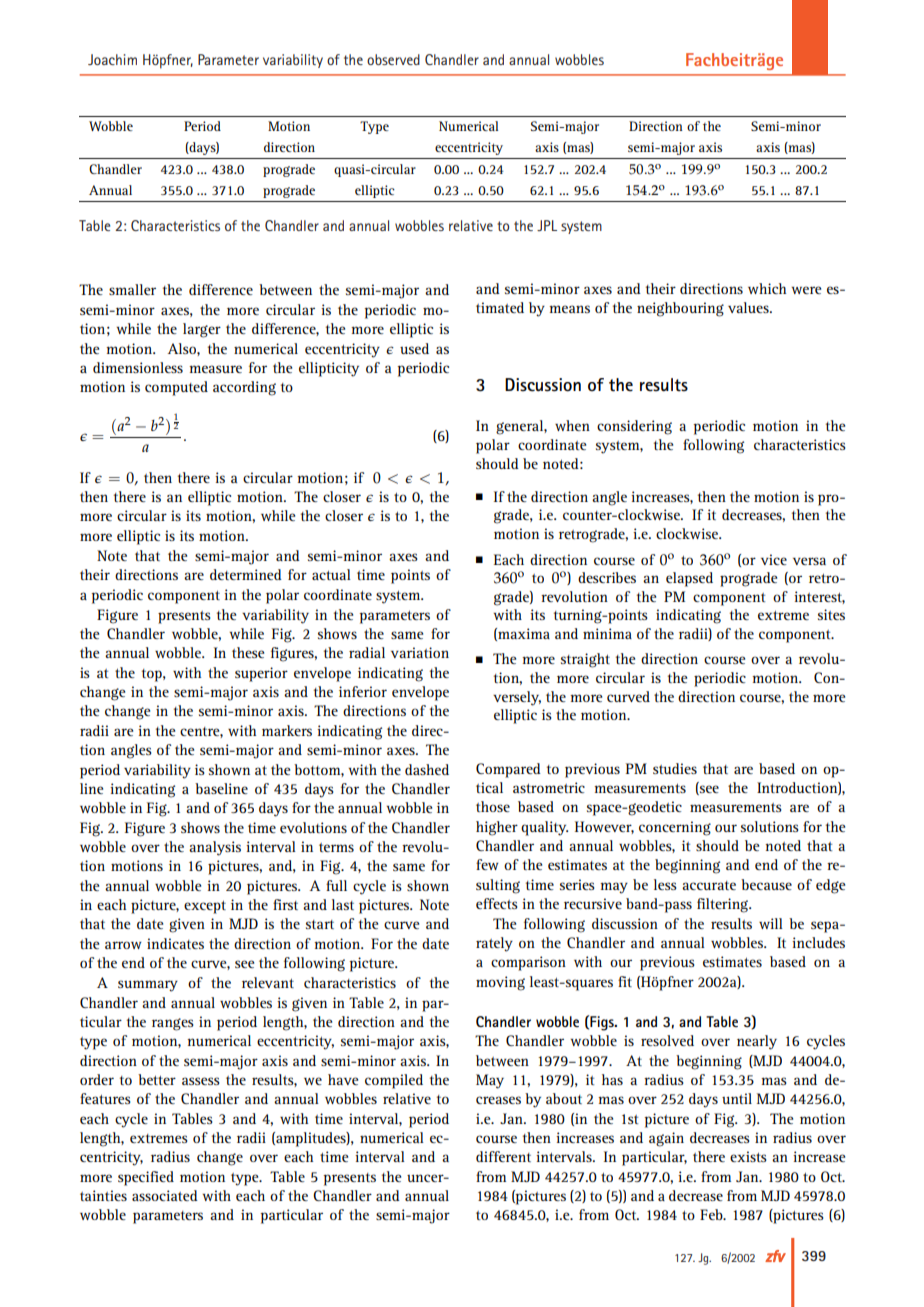 This screenshot has width=924, height=1307. I want to click on specified, so click(146, 1178).
